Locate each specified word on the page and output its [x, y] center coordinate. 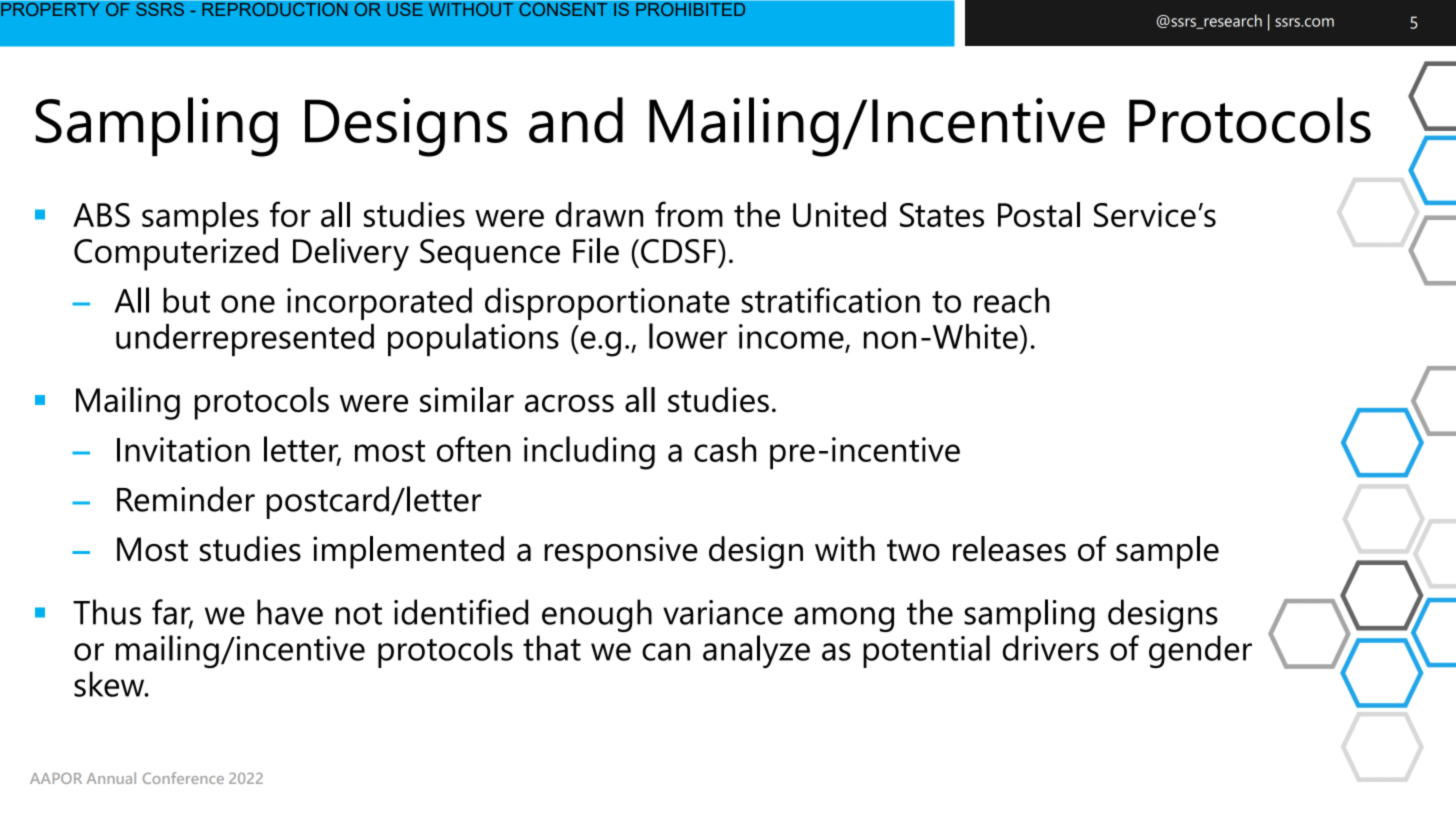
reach [1012, 300]
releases [1009, 549]
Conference [183, 778]
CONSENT [563, 8]
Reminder [186, 499]
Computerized [176, 254]
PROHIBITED [691, 8]
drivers [1051, 648]
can [666, 652]
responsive [621, 552]
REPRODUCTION [275, 8]
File [596, 250]
